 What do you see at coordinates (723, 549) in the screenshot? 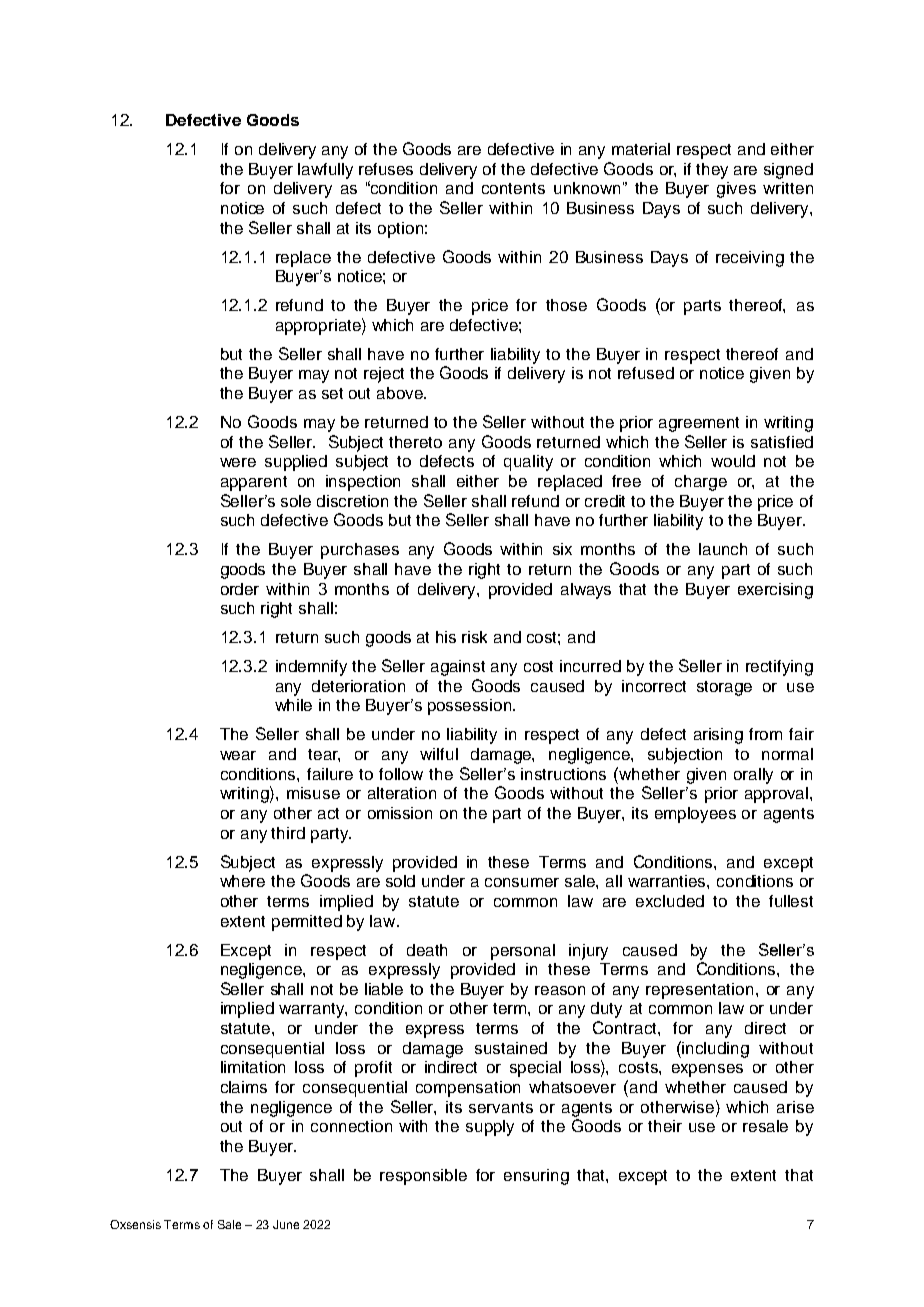
I see `launch` at bounding box center [723, 549].
